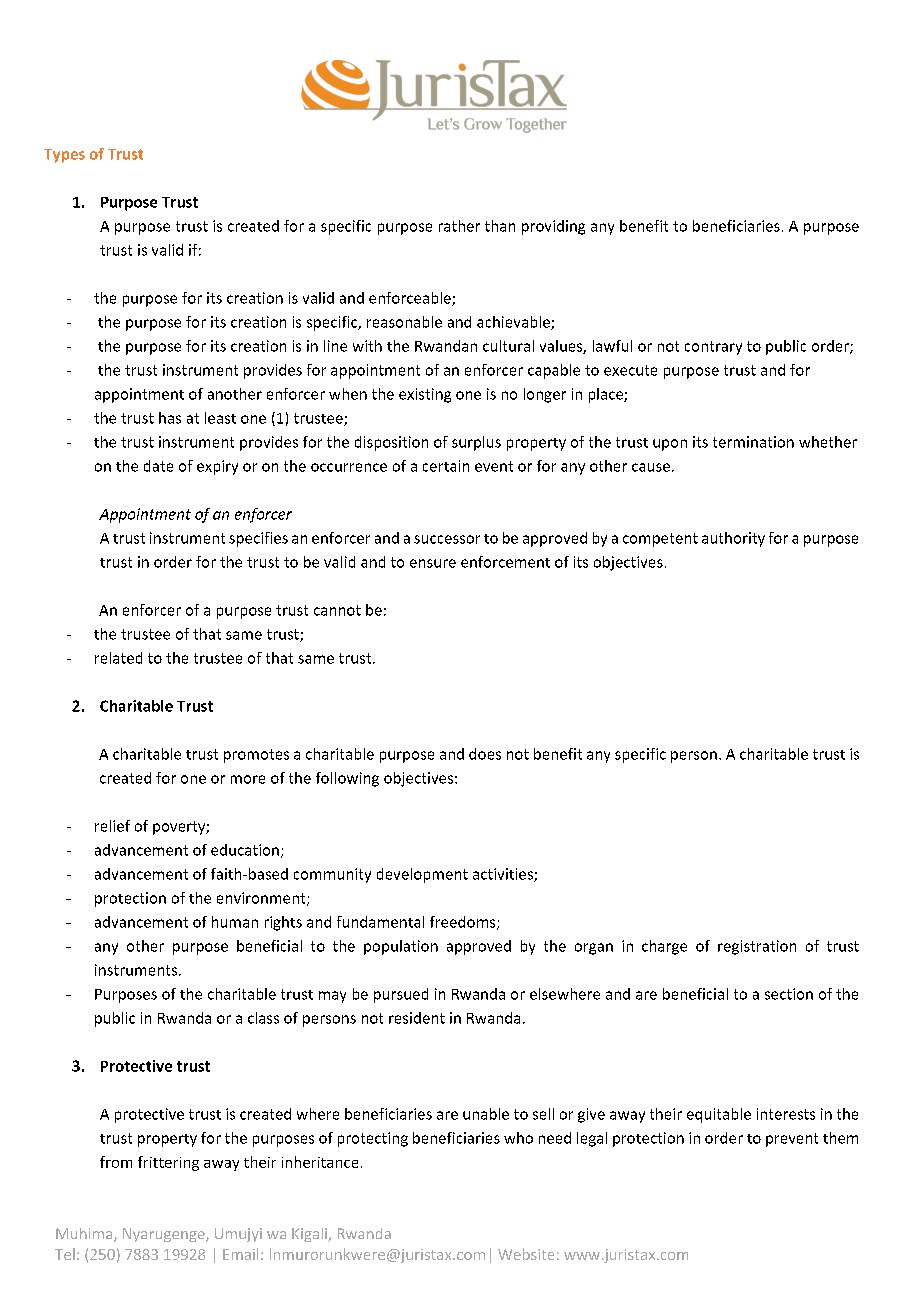 Image resolution: width=924 pixels, height=1309 pixels. What do you see at coordinates (553, 227) in the document?
I see `providing` at bounding box center [553, 227].
